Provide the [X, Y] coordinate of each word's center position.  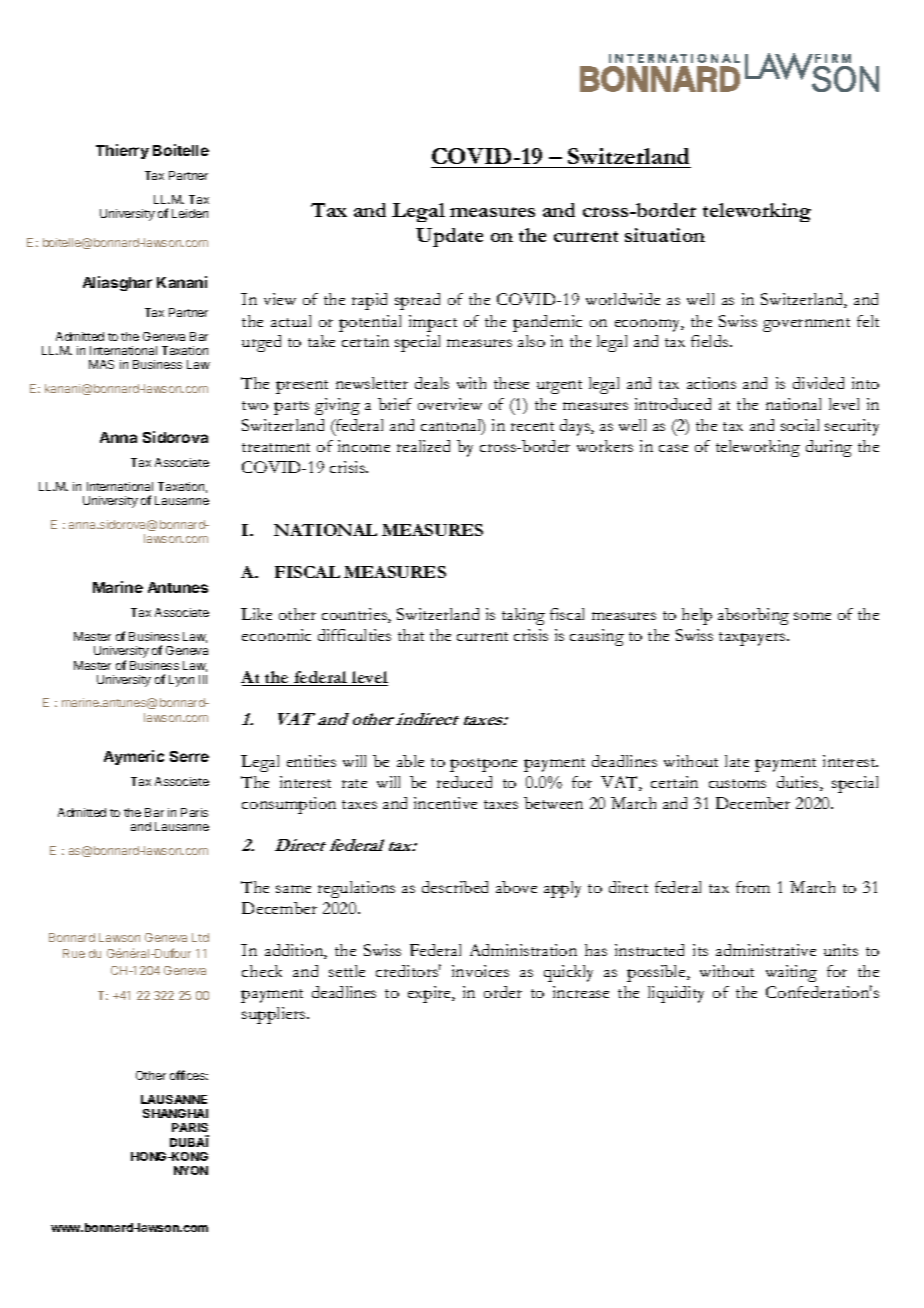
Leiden [190, 213]
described [455, 887]
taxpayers [753, 639]
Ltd [200, 937]
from [753, 887]
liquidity [676, 994]
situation [665, 235]
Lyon [181, 681]
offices [189, 1075]
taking [523, 616]
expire [430, 994]
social [800, 425]
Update [449, 237]
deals [432, 383]
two [255, 405]
